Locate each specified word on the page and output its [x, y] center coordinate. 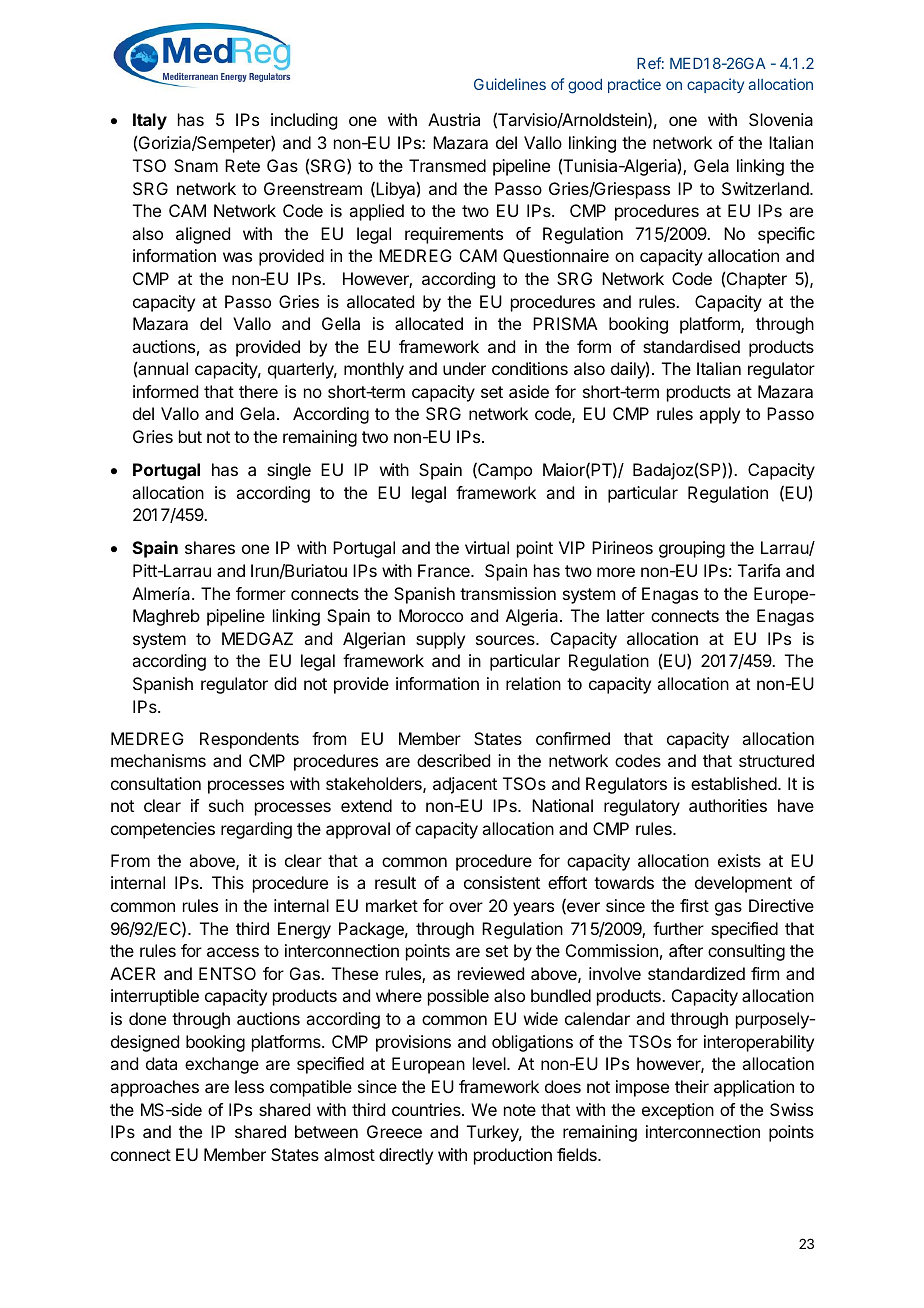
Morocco [431, 615]
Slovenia [781, 119]
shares [210, 547]
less [249, 1086]
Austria [454, 119]
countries [427, 1109]
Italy [150, 121]
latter [626, 615]
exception [678, 1111]
